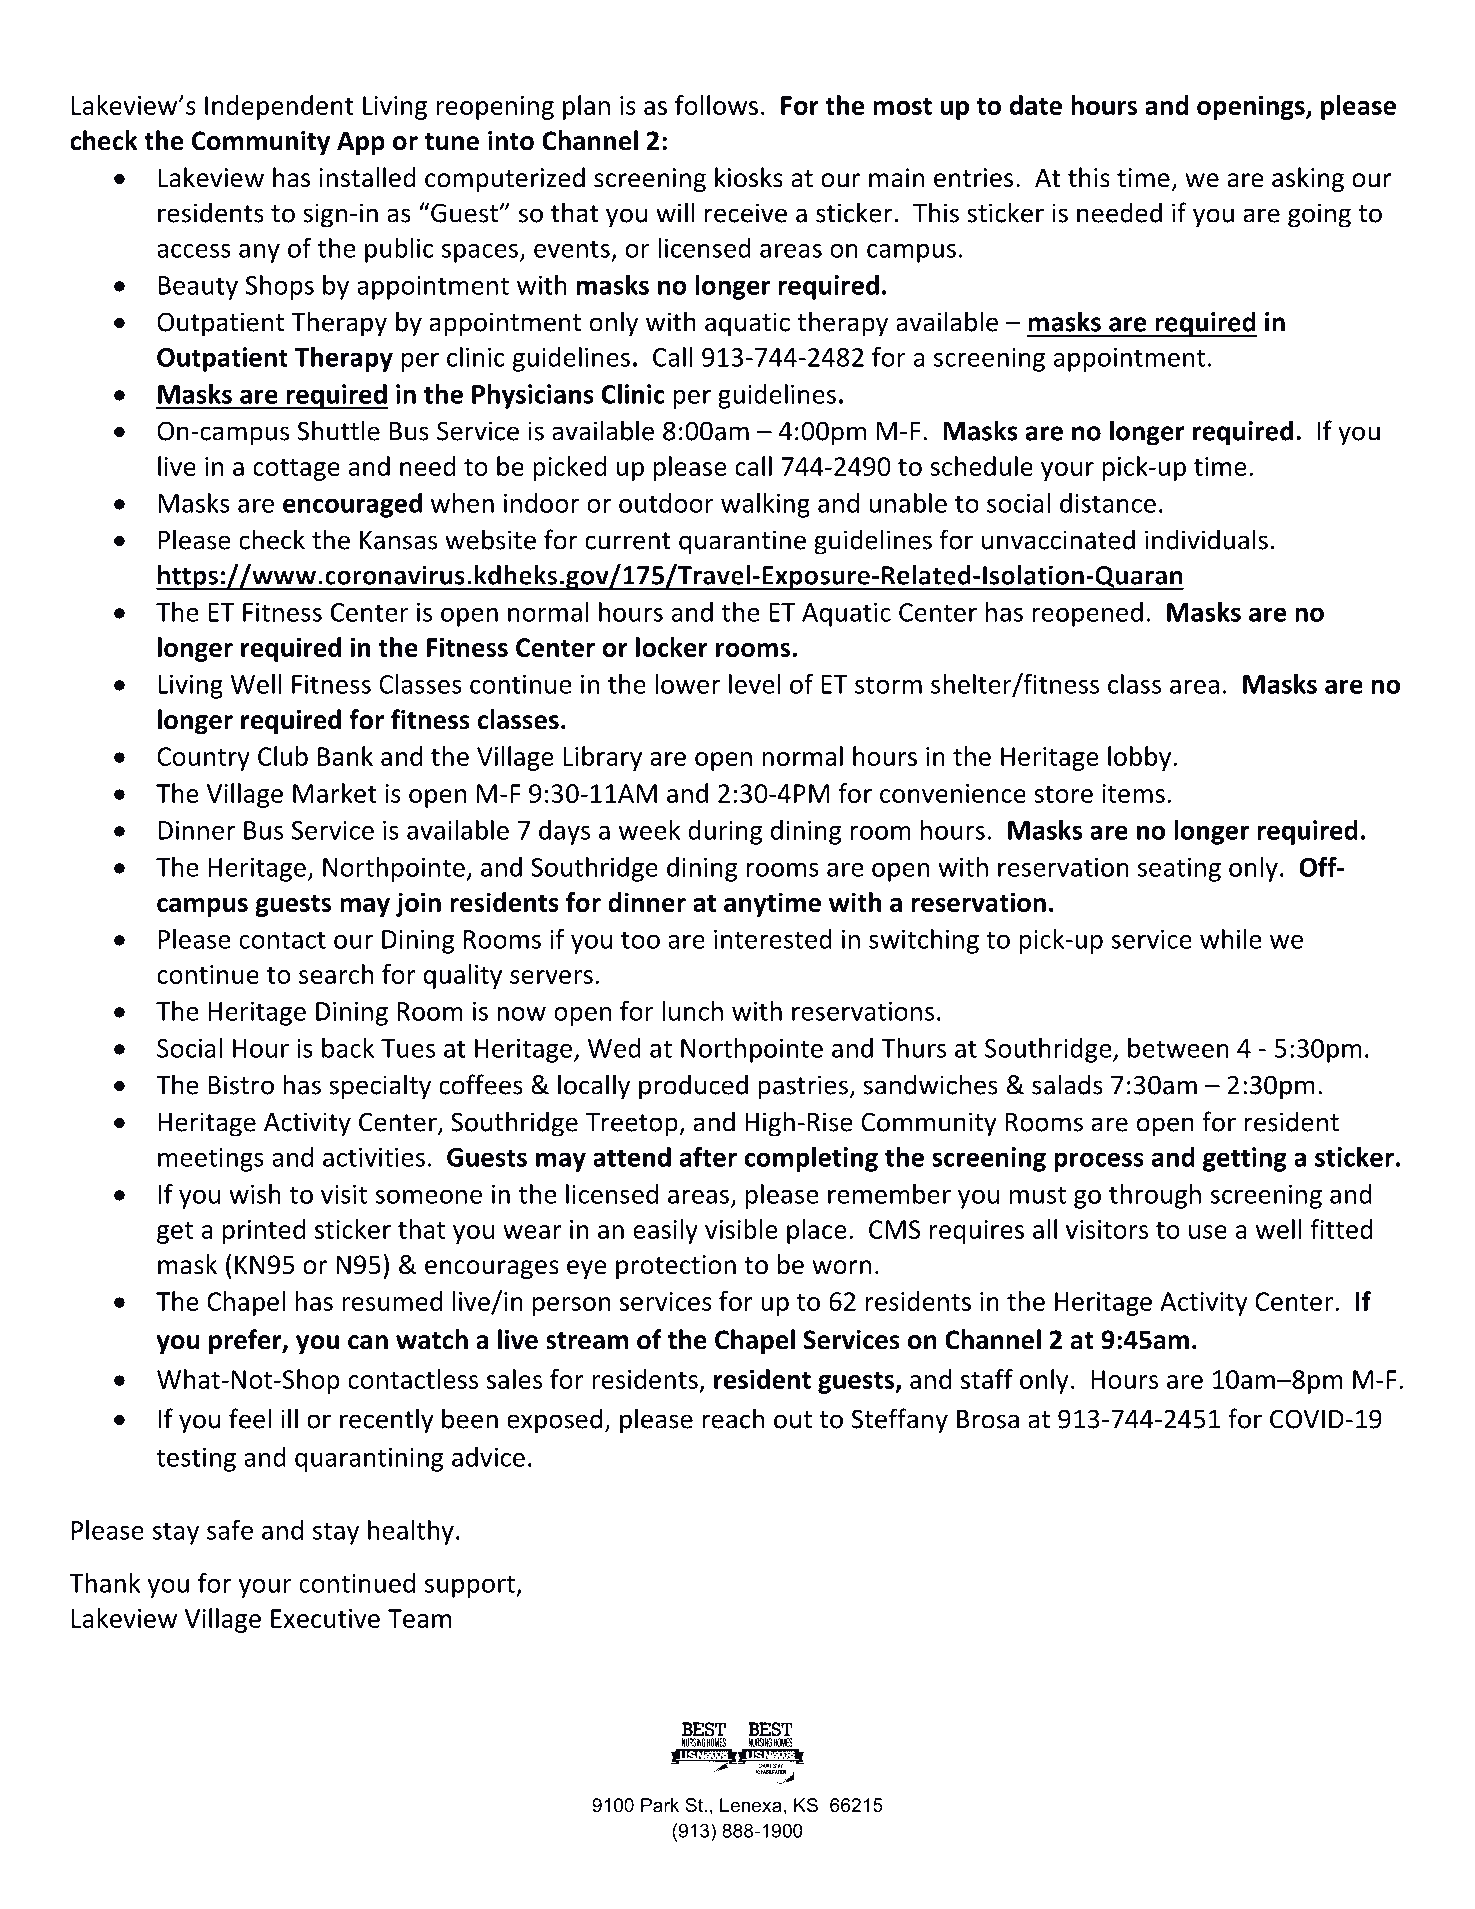  Describe the element at coordinates (1308, 179) in the screenshot. I see `asking` at that location.
